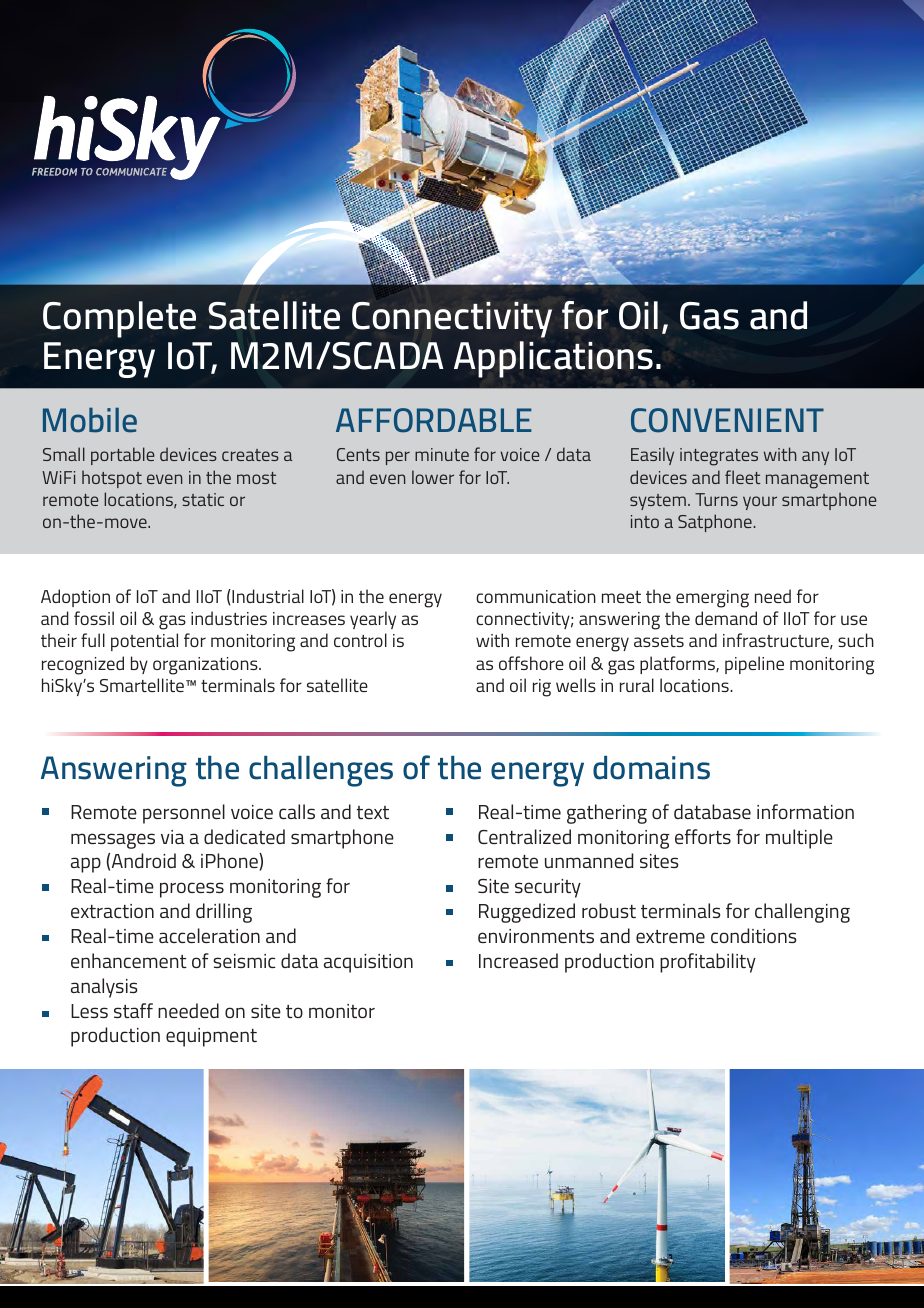  Describe the element at coordinates (119, 319) in the screenshot. I see `Complete` at that location.
